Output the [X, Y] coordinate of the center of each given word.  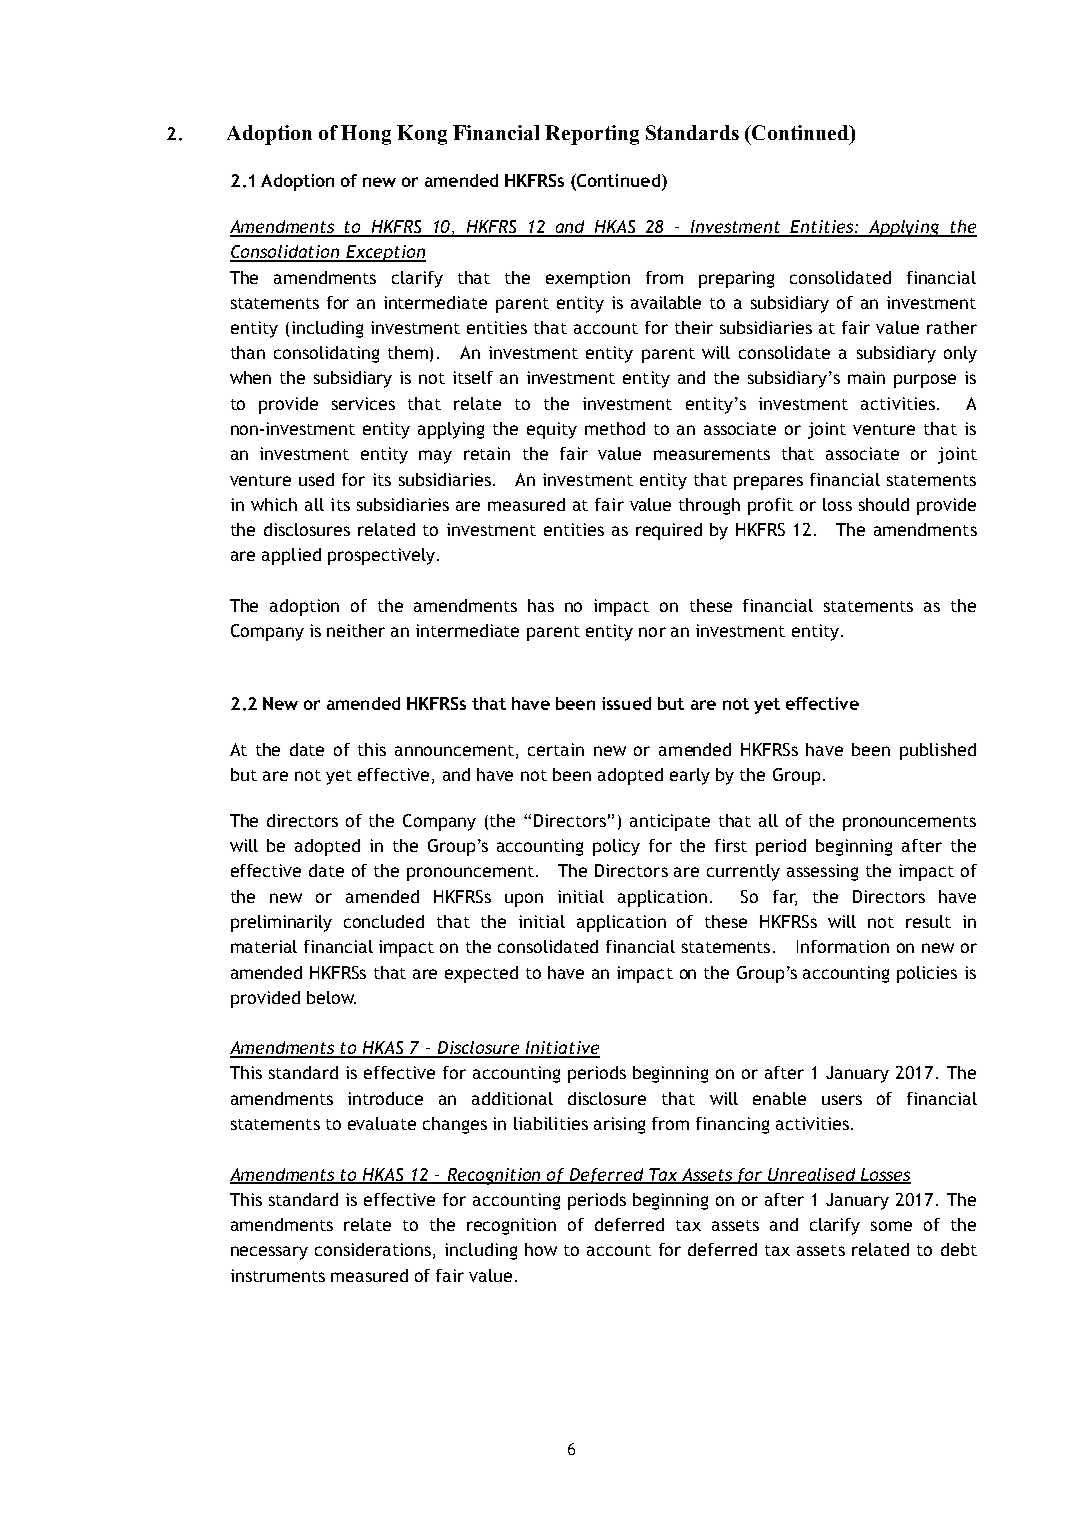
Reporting [592, 135]
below [331, 997]
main [866, 377]
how [541, 1249]
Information [843, 946]
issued [626, 703]
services [363, 403]
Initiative [561, 1049]
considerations [373, 1249]
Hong [366, 135]
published [938, 751]
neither [356, 630]
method [615, 428]
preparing [736, 279]
